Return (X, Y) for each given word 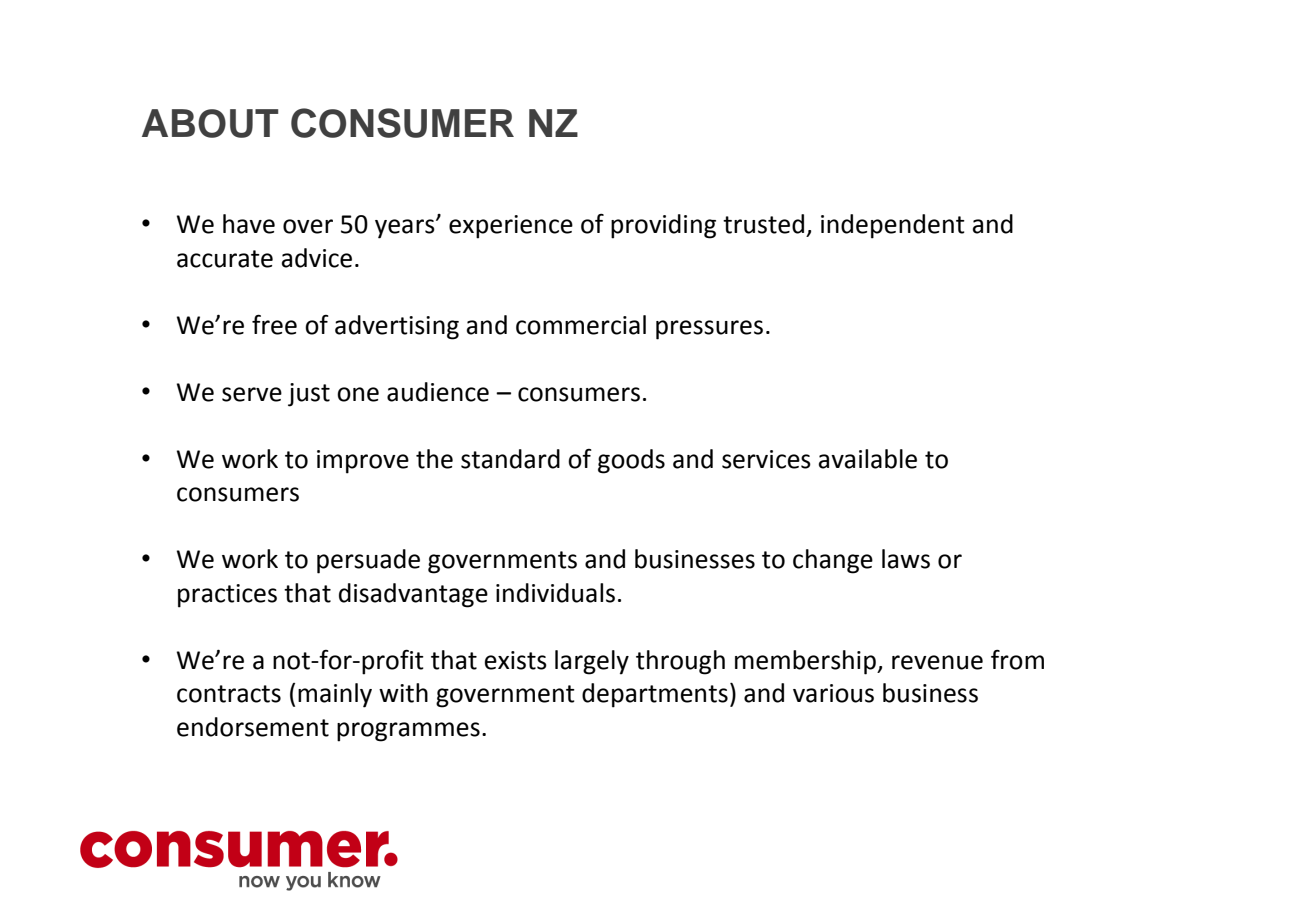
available (868, 459)
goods (631, 461)
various (833, 693)
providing (663, 226)
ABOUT (210, 123)
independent (893, 226)
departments (655, 695)
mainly (335, 695)
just (309, 395)
